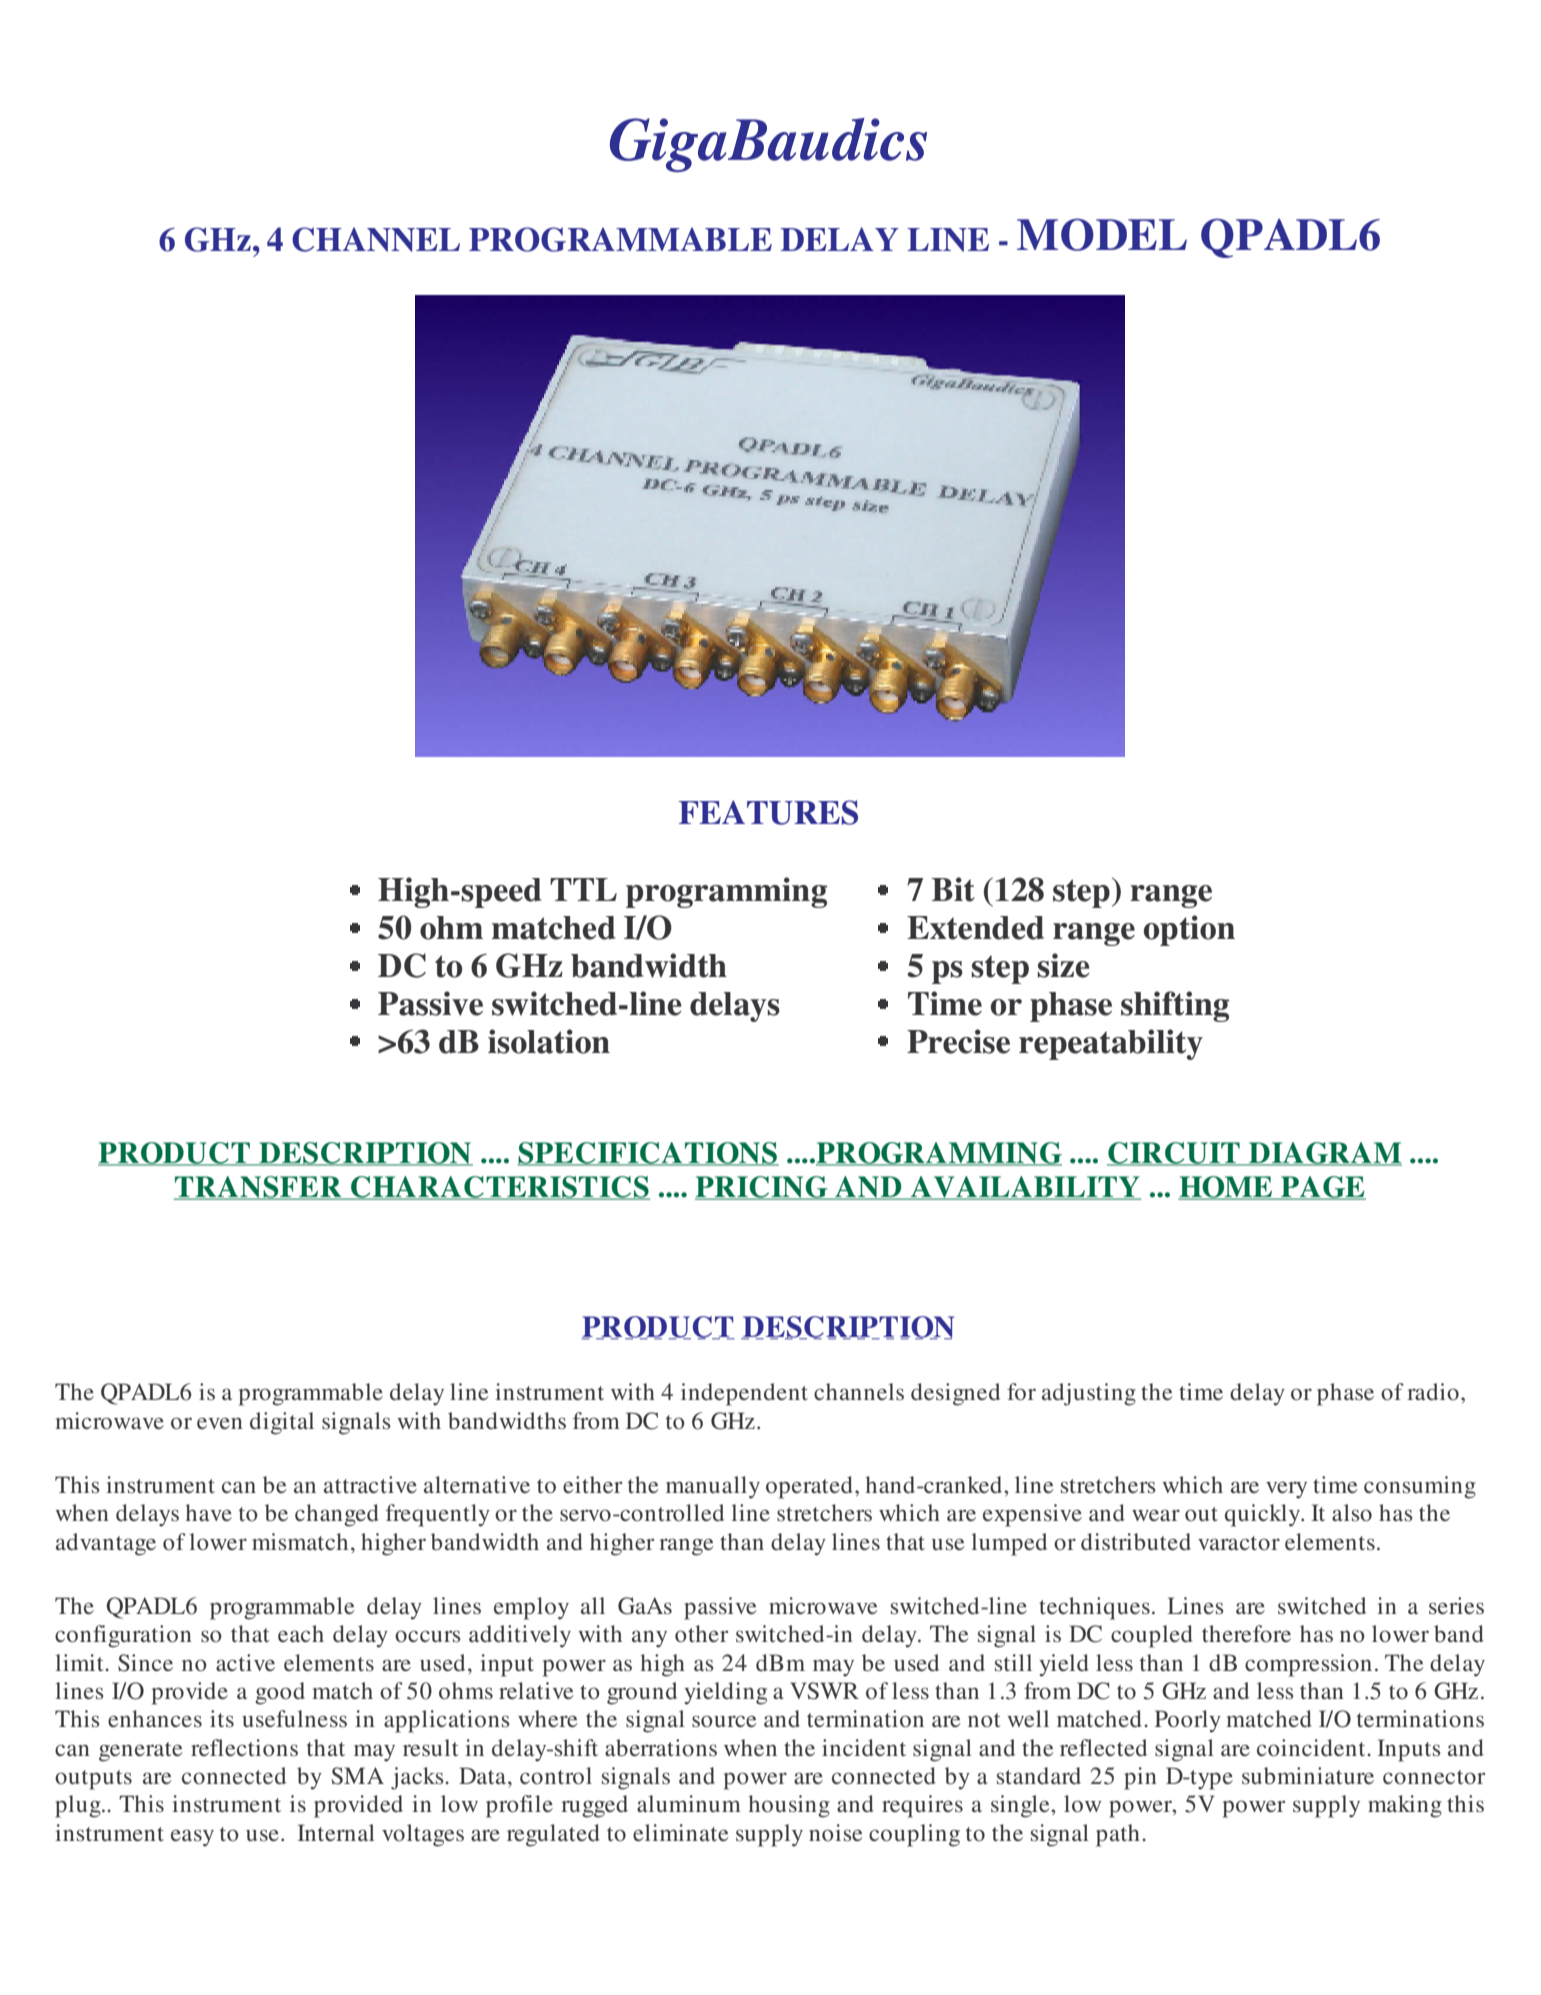 The width and height of the screenshot is (1541, 1995). What do you see at coordinates (1102, 234) in the screenshot?
I see `MODEL` at bounding box center [1102, 234].
